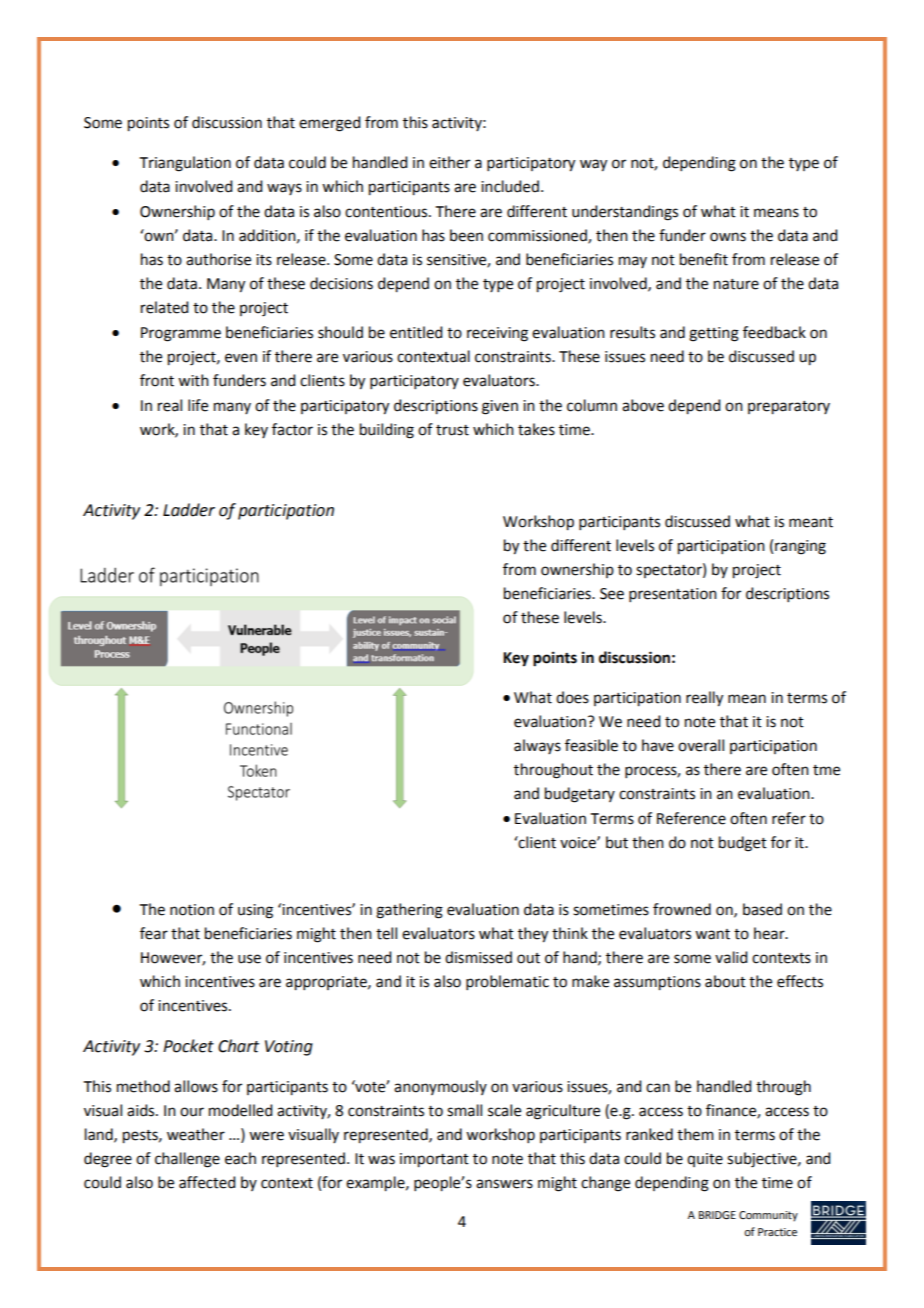  What do you see at coordinates (728, 237) in the screenshot?
I see `owns` at bounding box center [728, 237].
